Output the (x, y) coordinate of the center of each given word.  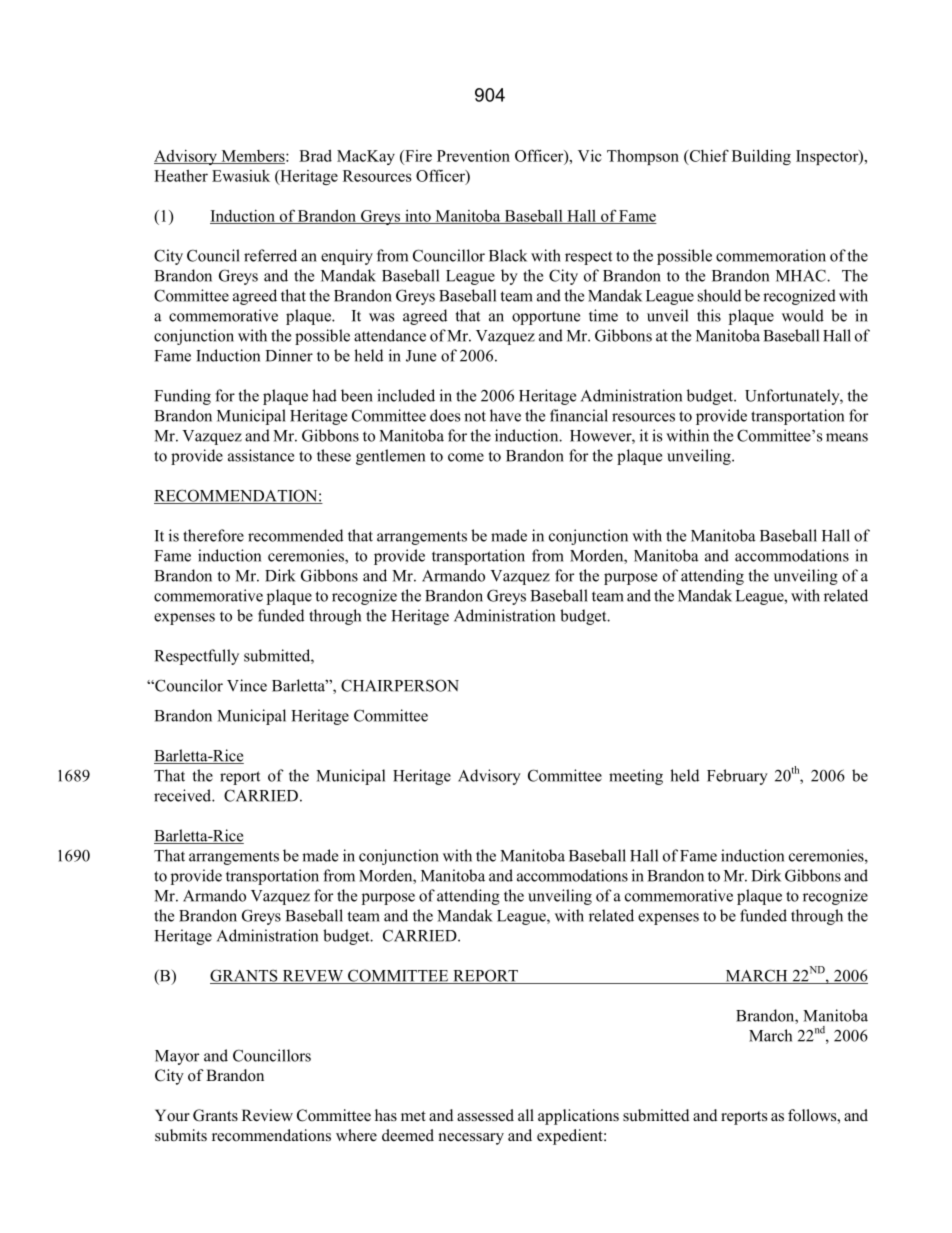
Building (761, 157)
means (847, 437)
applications (578, 1117)
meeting (636, 777)
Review (267, 1115)
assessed (485, 1115)
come (466, 457)
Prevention (473, 156)
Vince (247, 685)
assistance (261, 455)
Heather (181, 175)
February (737, 777)
